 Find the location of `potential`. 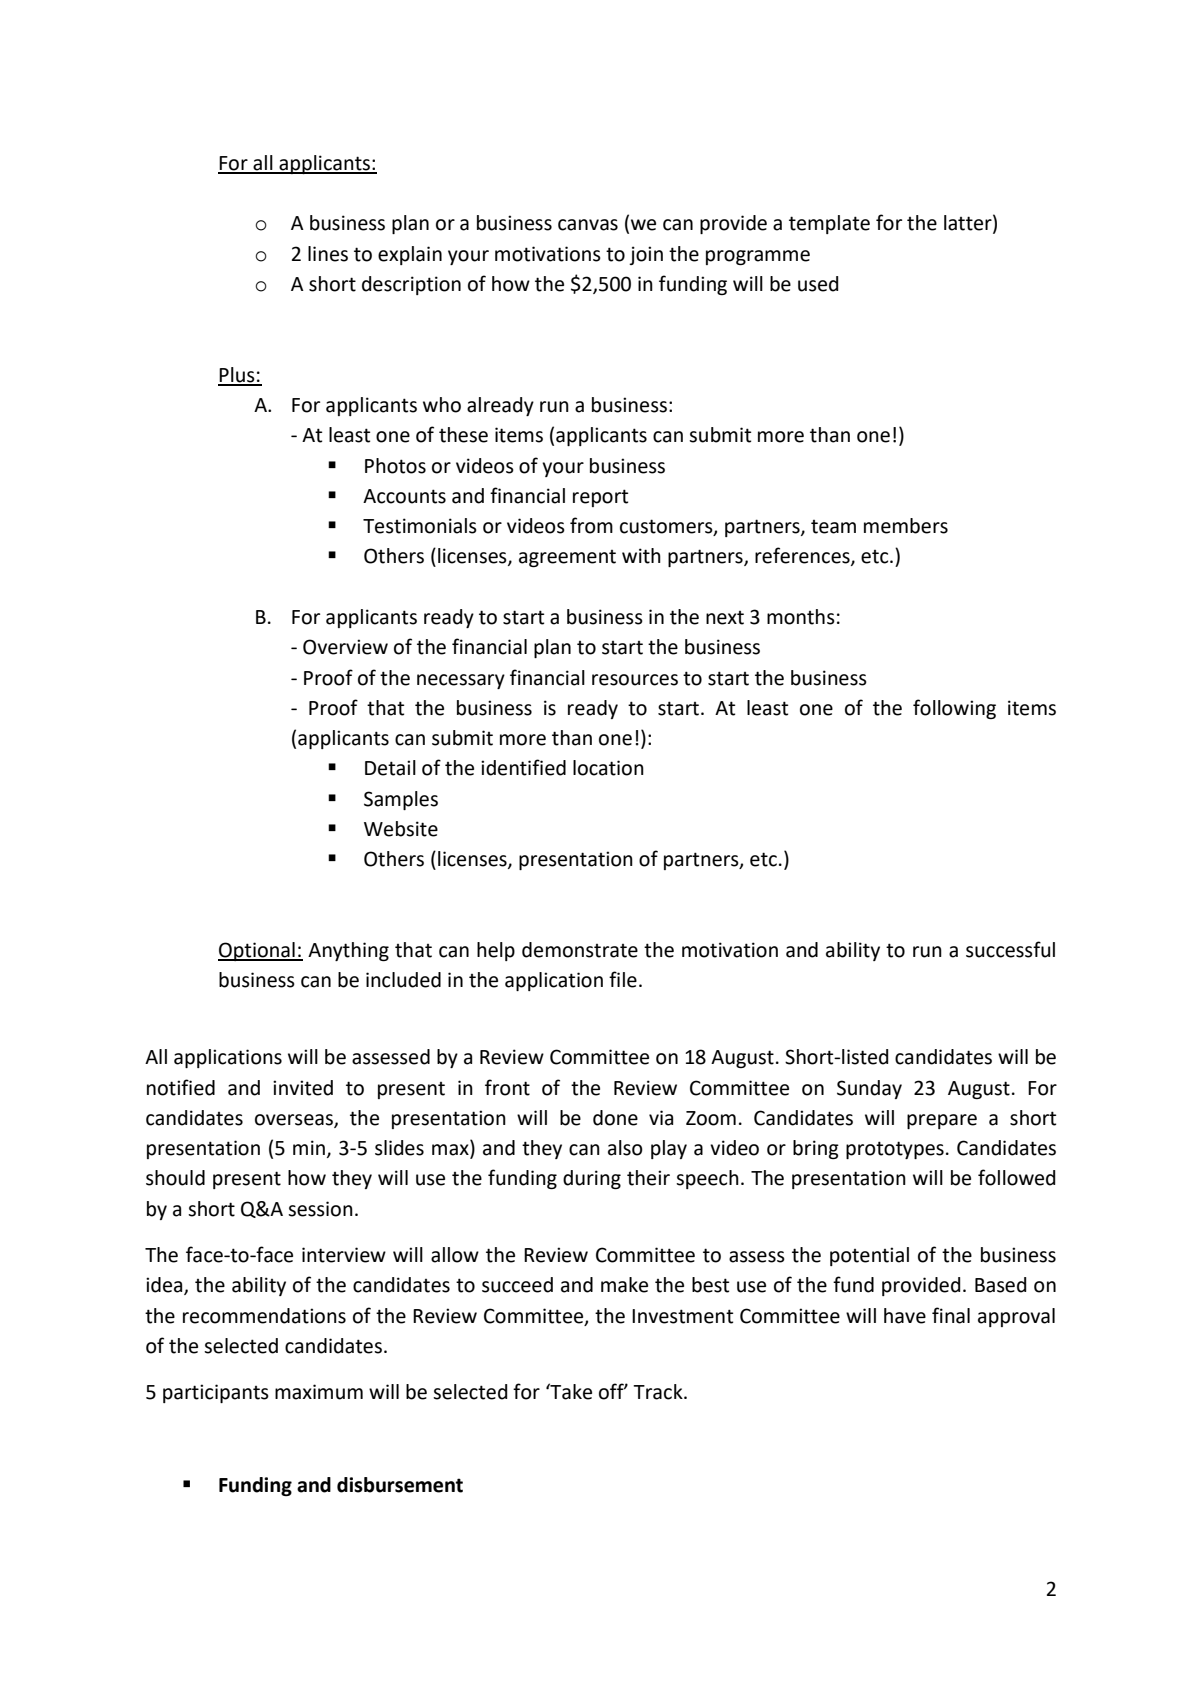

potential is located at coordinates (869, 1256).
